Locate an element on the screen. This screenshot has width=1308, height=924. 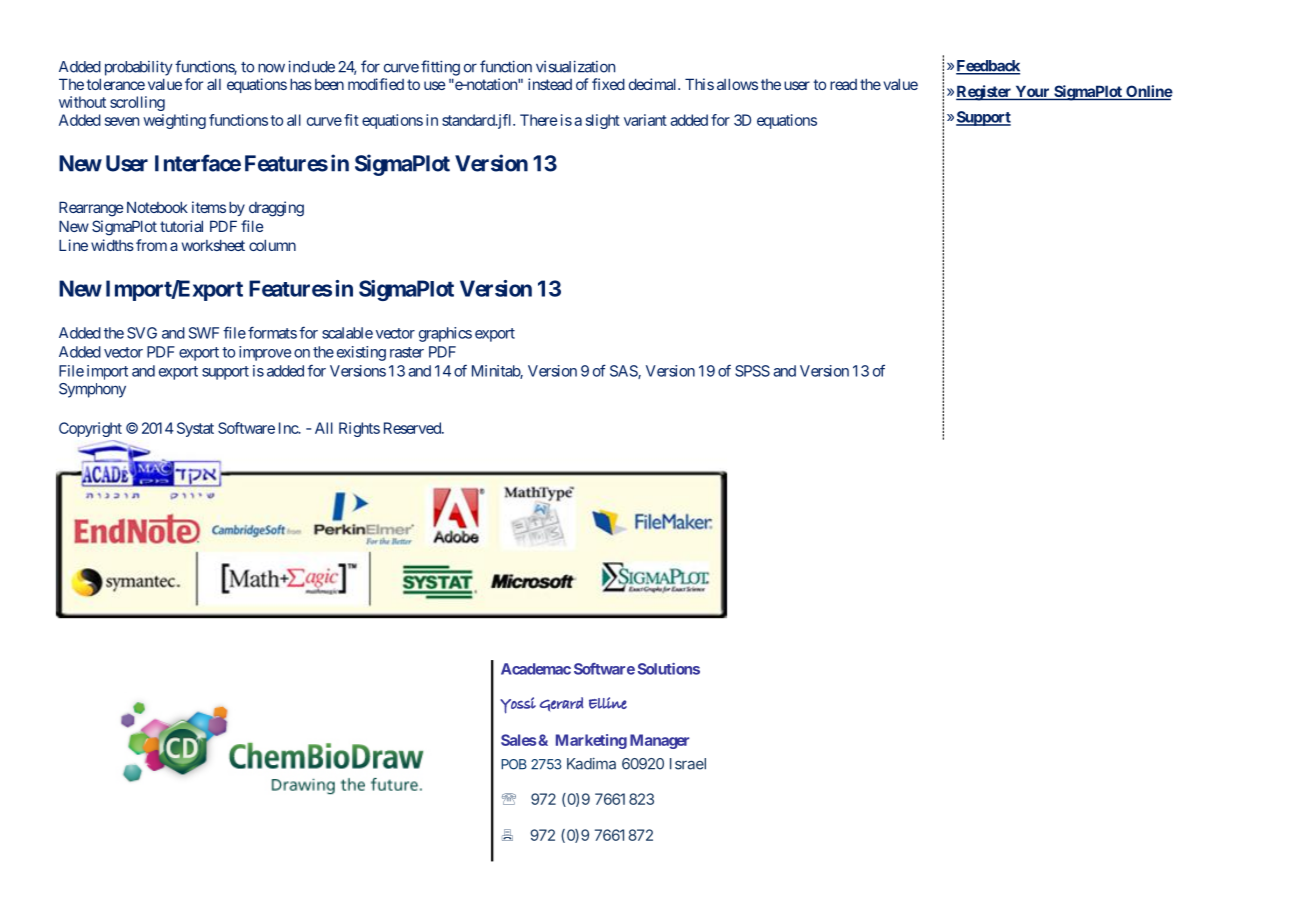
scrolling is located at coordinates (137, 103).
